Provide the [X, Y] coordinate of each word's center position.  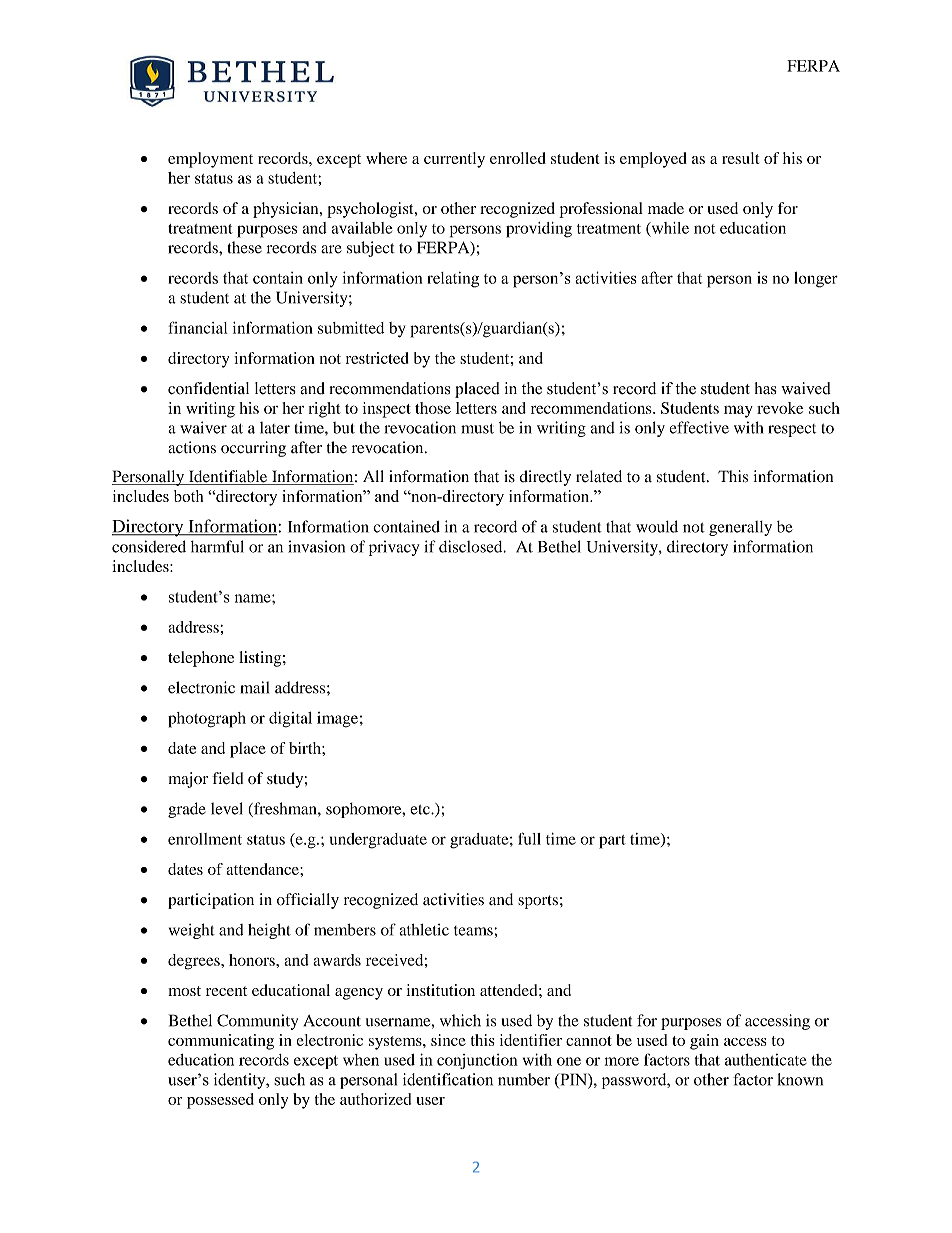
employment [210, 160]
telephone [201, 659]
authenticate [766, 1060]
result [740, 158]
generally [740, 528]
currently [454, 160]
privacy [394, 548]
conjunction [477, 1061]
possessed [220, 1101]
